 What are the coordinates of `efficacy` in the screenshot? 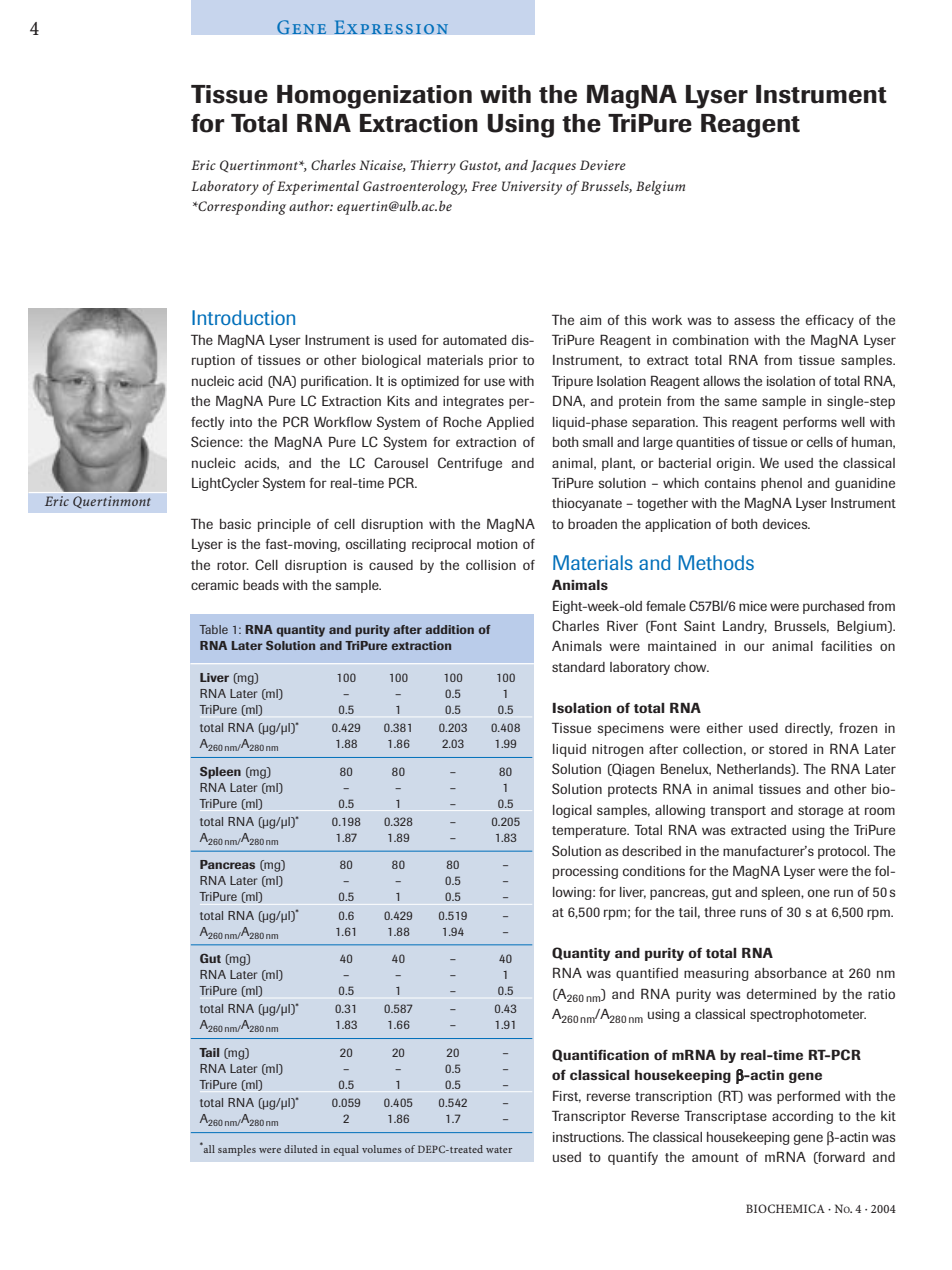 It's located at (830, 321).
